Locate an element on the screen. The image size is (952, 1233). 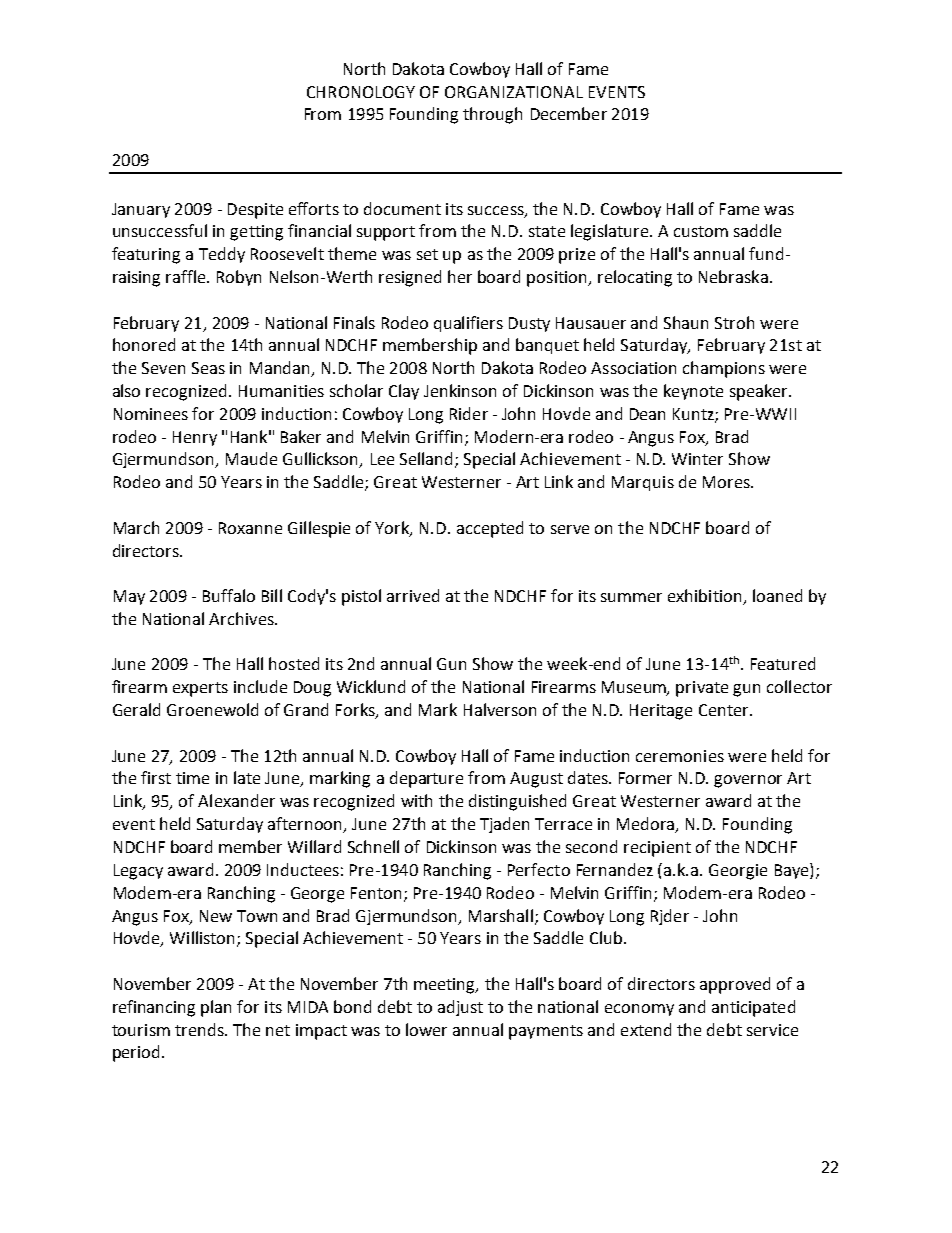
Despite is located at coordinates (255, 211).
